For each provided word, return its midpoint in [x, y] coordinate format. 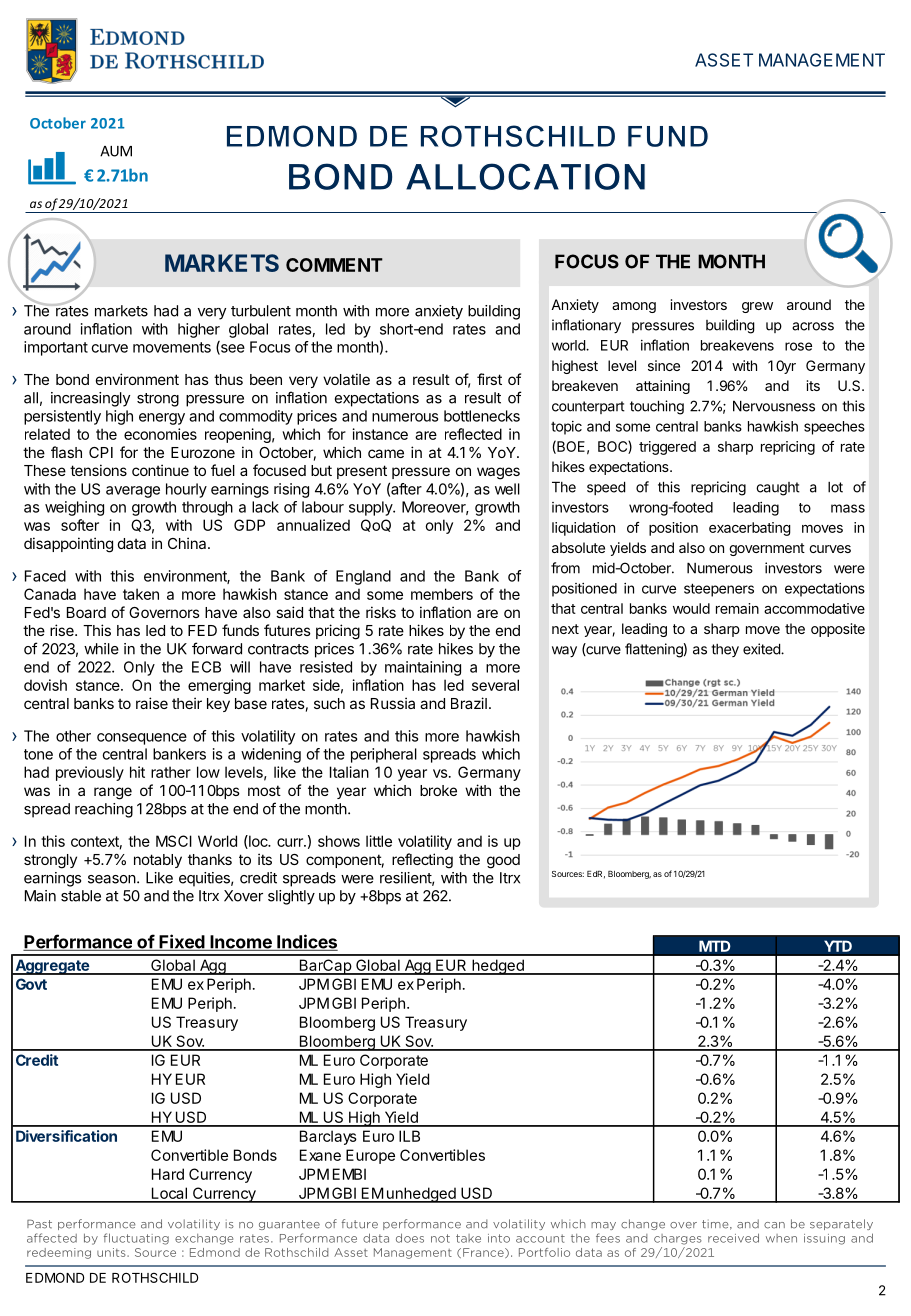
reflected [473, 434]
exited [762, 649]
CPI [101, 452]
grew [757, 307]
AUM [116, 151]
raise [152, 703]
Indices [306, 942]
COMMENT [334, 265]
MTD [715, 946]
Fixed [181, 942]
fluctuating [136, 1239]
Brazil [469, 703]
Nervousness [774, 406]
